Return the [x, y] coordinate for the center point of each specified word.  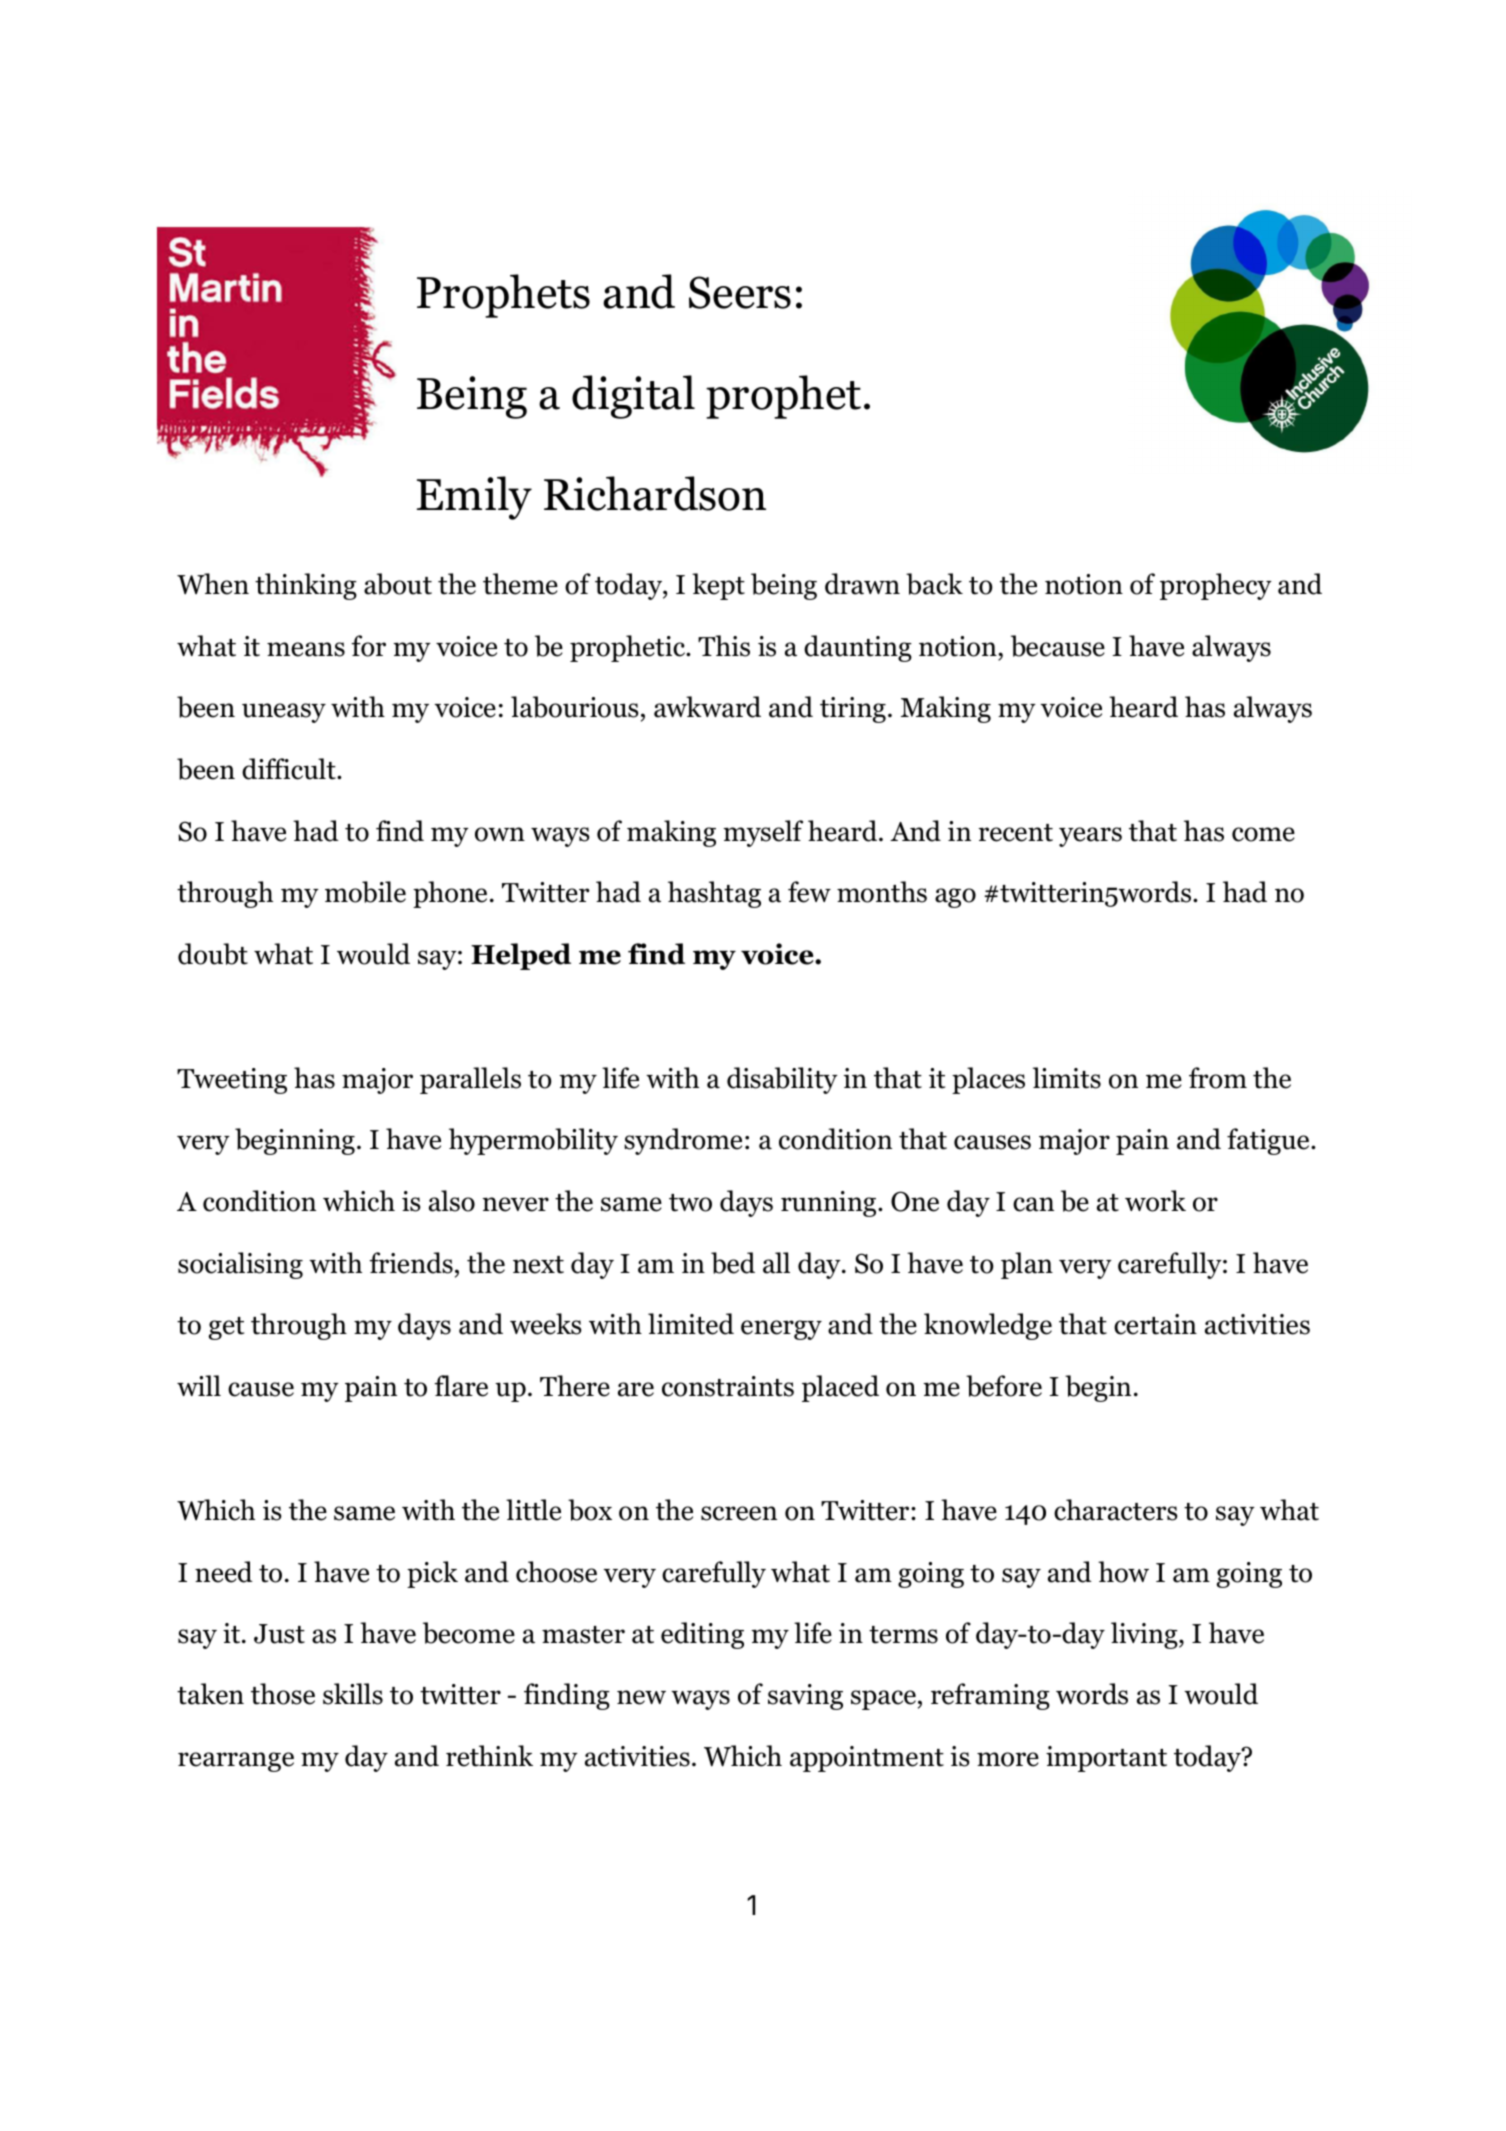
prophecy [1216, 586]
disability [782, 1080]
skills [353, 1694]
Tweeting [232, 1081]
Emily [474, 498]
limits [1067, 1078]
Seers [740, 292]
